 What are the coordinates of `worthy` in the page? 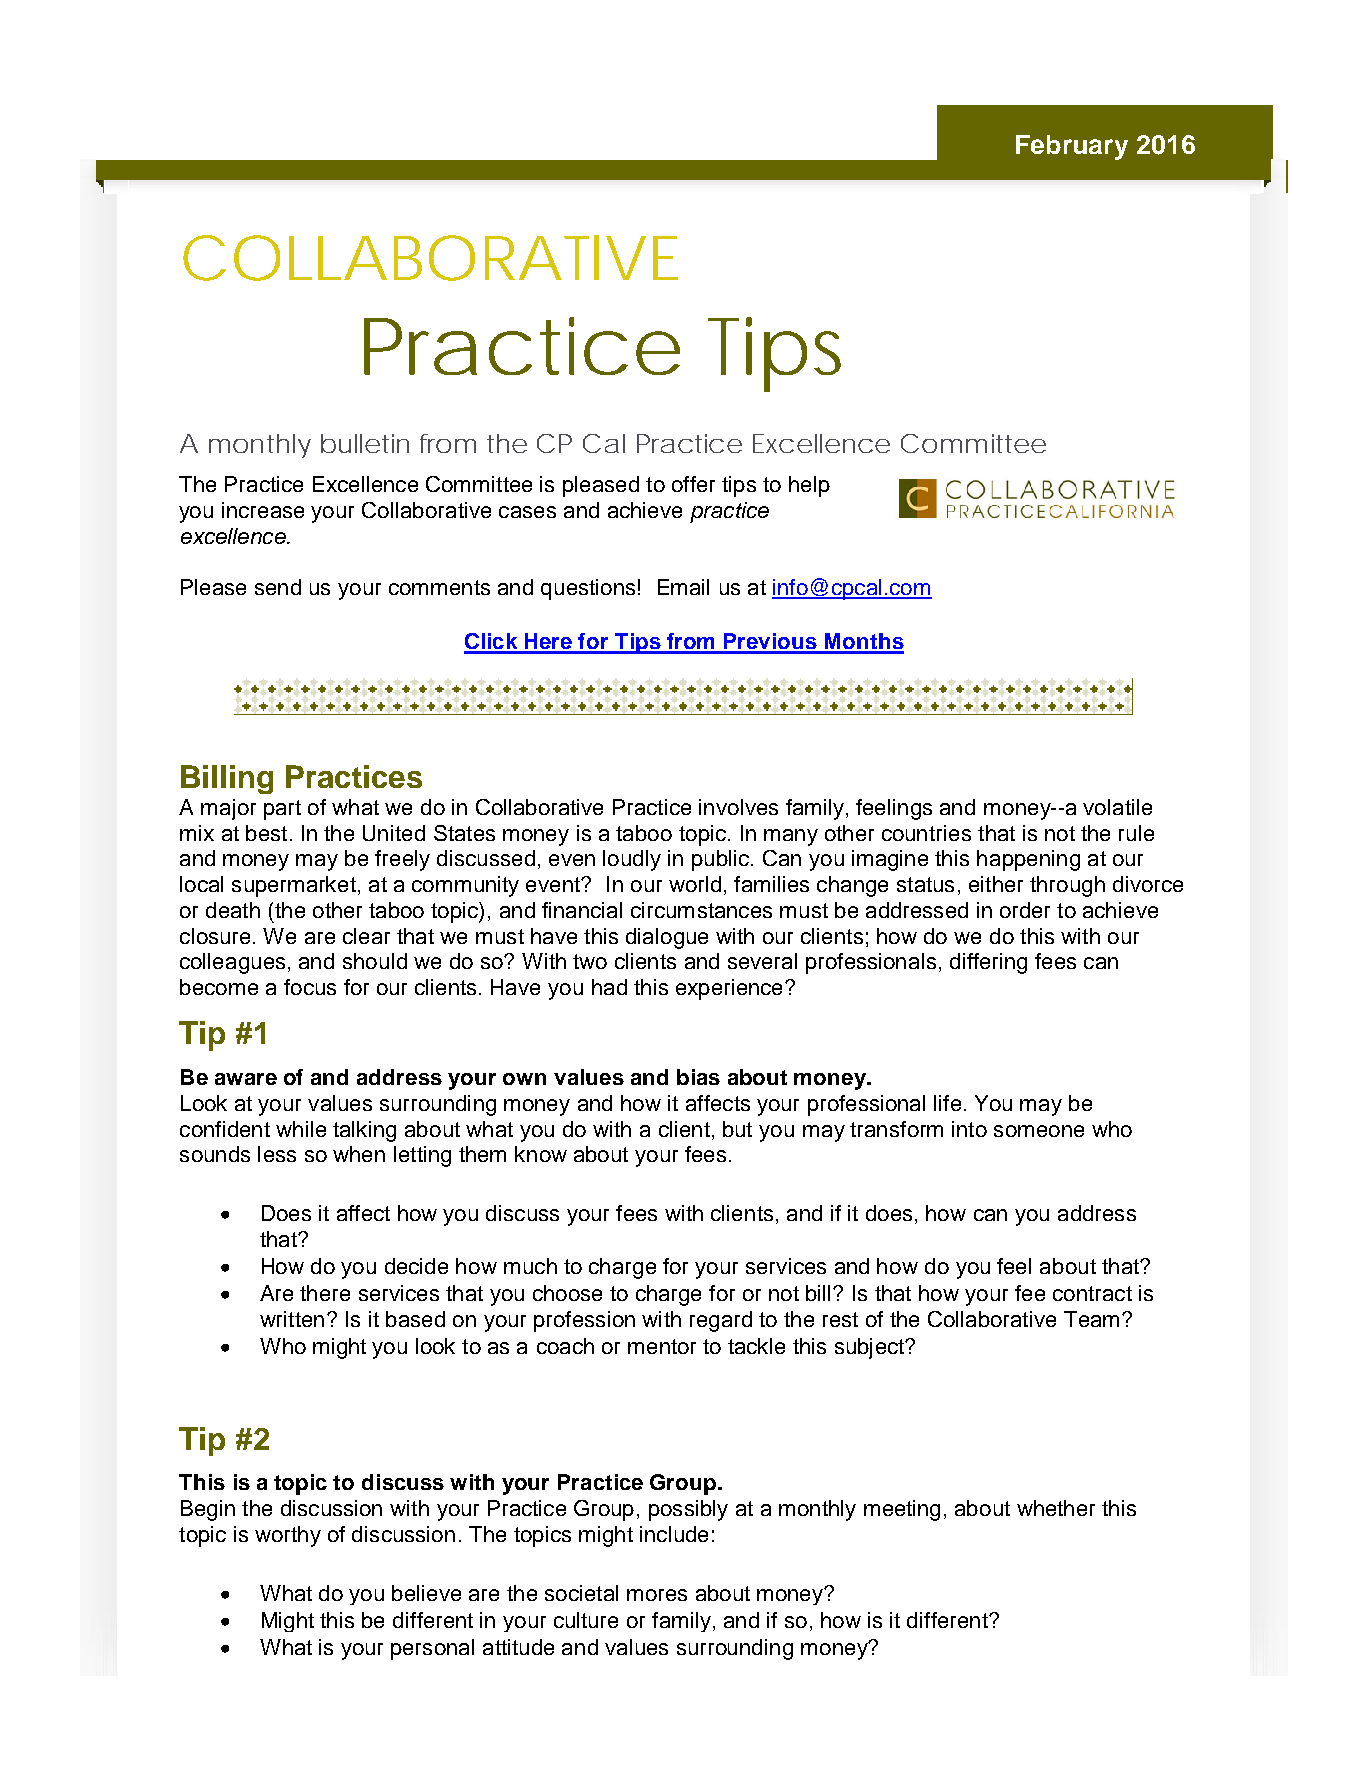 It's located at (288, 1536).
